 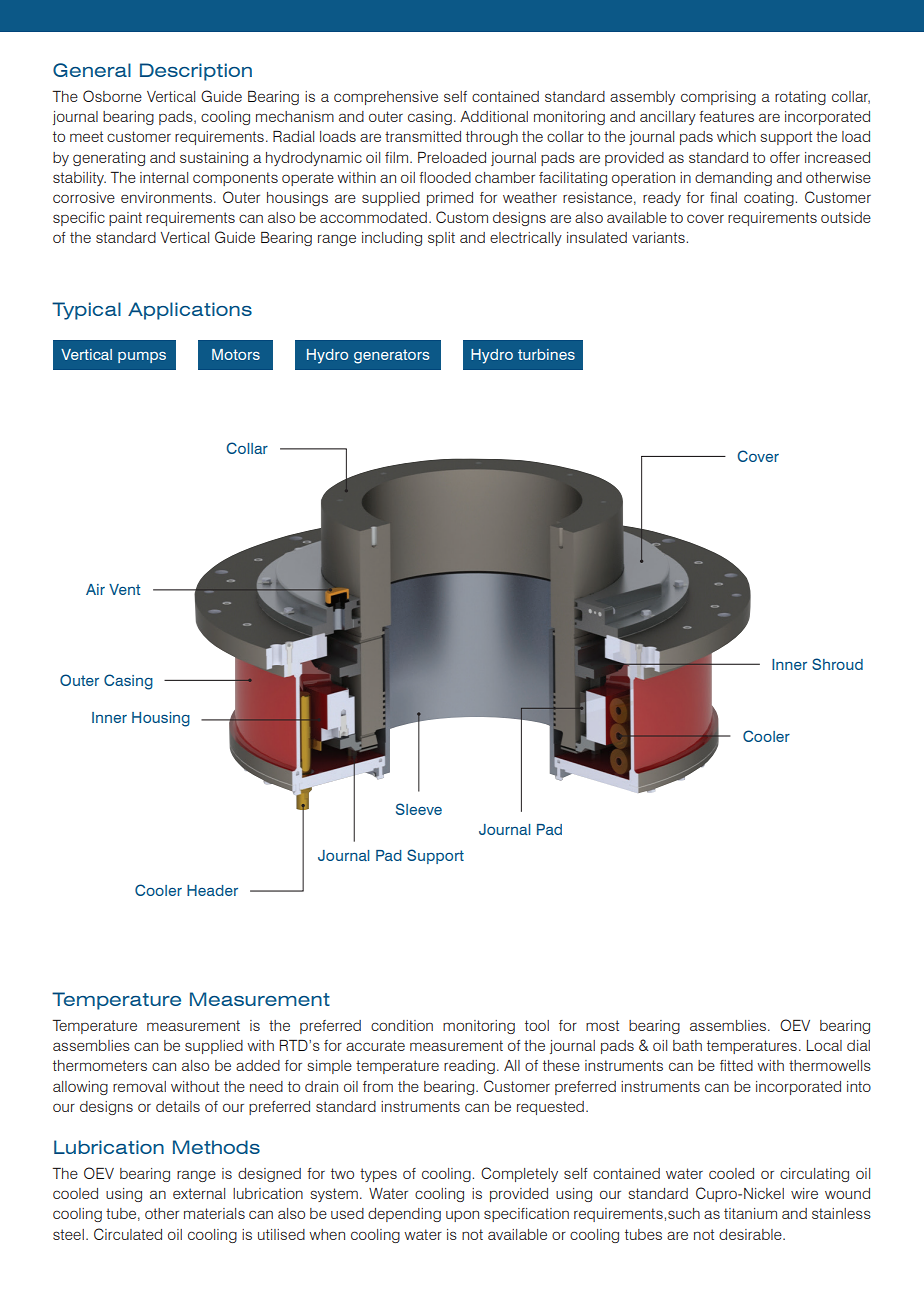 I want to click on external, so click(x=199, y=1193).
